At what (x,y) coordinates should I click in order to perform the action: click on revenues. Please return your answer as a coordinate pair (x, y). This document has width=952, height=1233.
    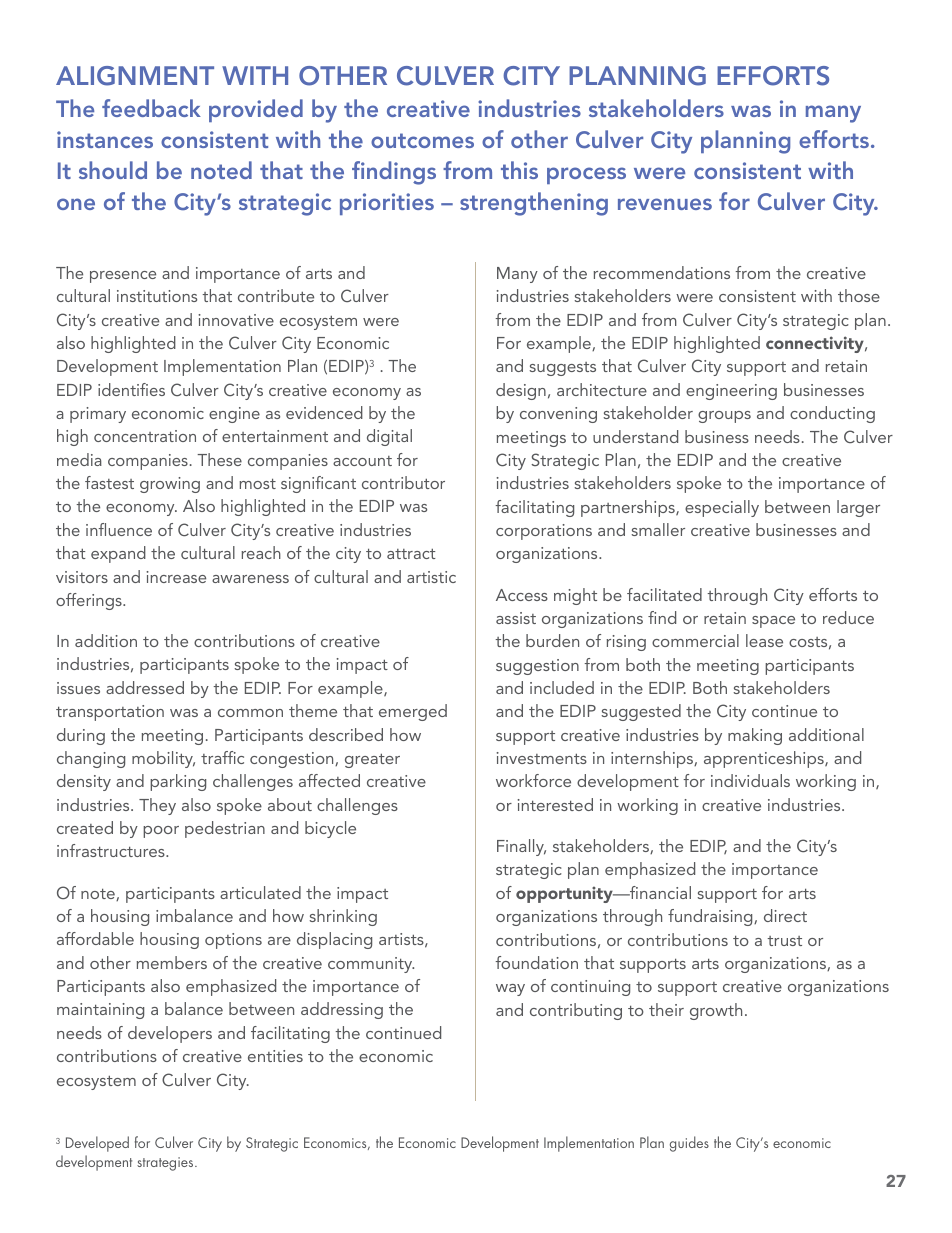
    Looking at the image, I should click on (665, 204).
